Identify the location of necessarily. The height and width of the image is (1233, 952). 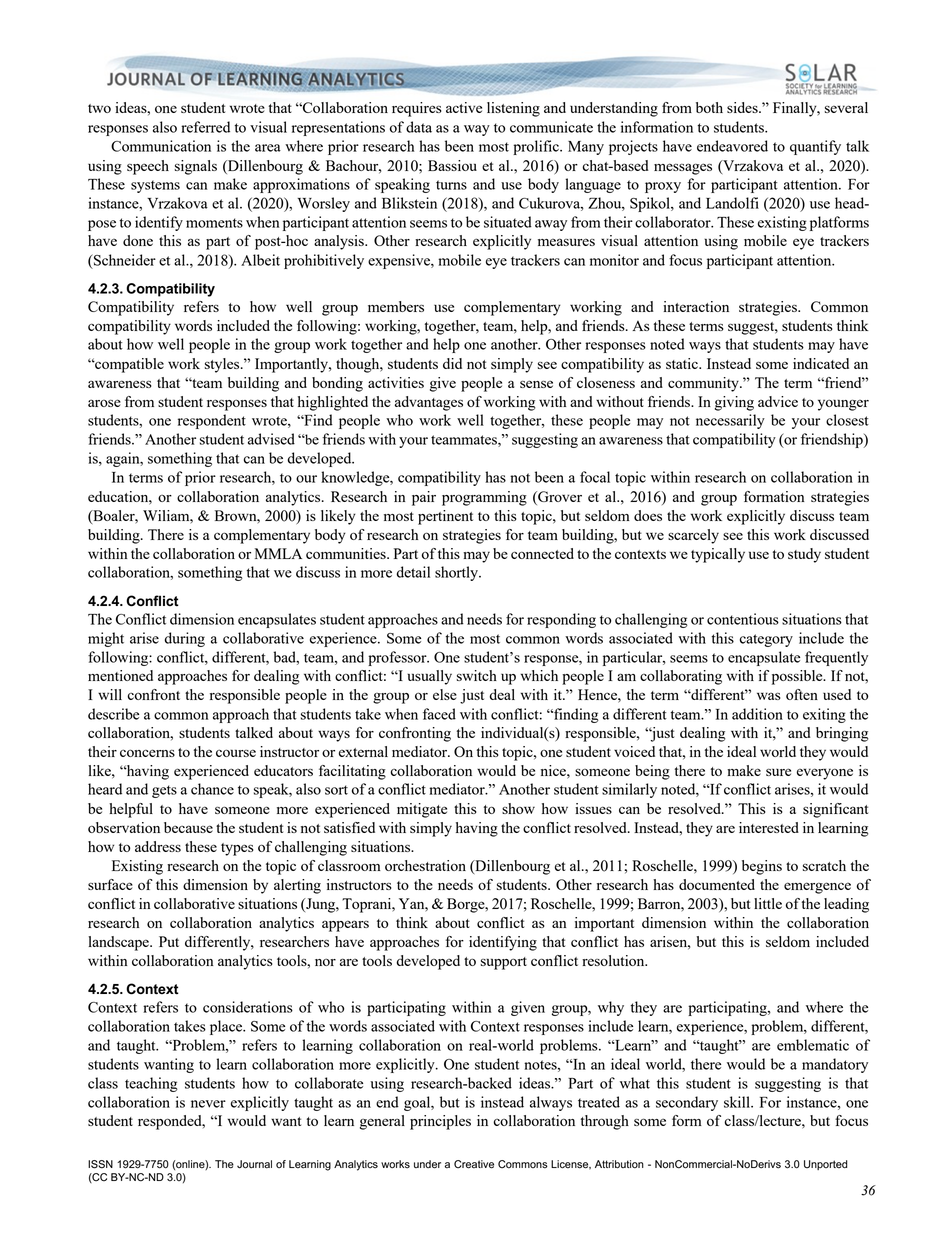
(730, 421).
